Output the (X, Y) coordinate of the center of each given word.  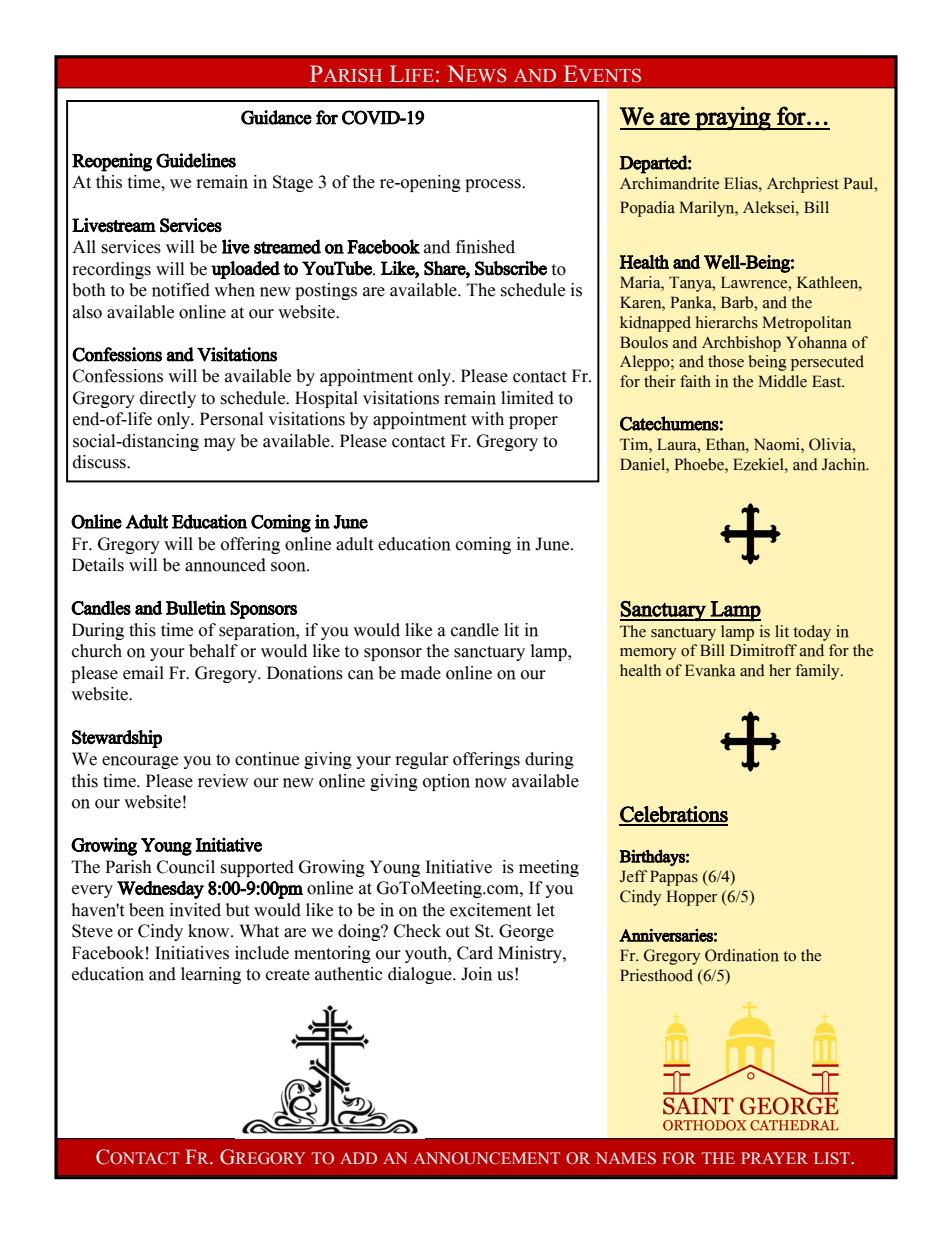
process (494, 185)
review (223, 781)
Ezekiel (759, 464)
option (446, 782)
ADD (358, 1158)
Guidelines (196, 160)
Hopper (691, 898)
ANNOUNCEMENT (487, 1158)
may (220, 444)
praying (733, 118)
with (487, 419)
